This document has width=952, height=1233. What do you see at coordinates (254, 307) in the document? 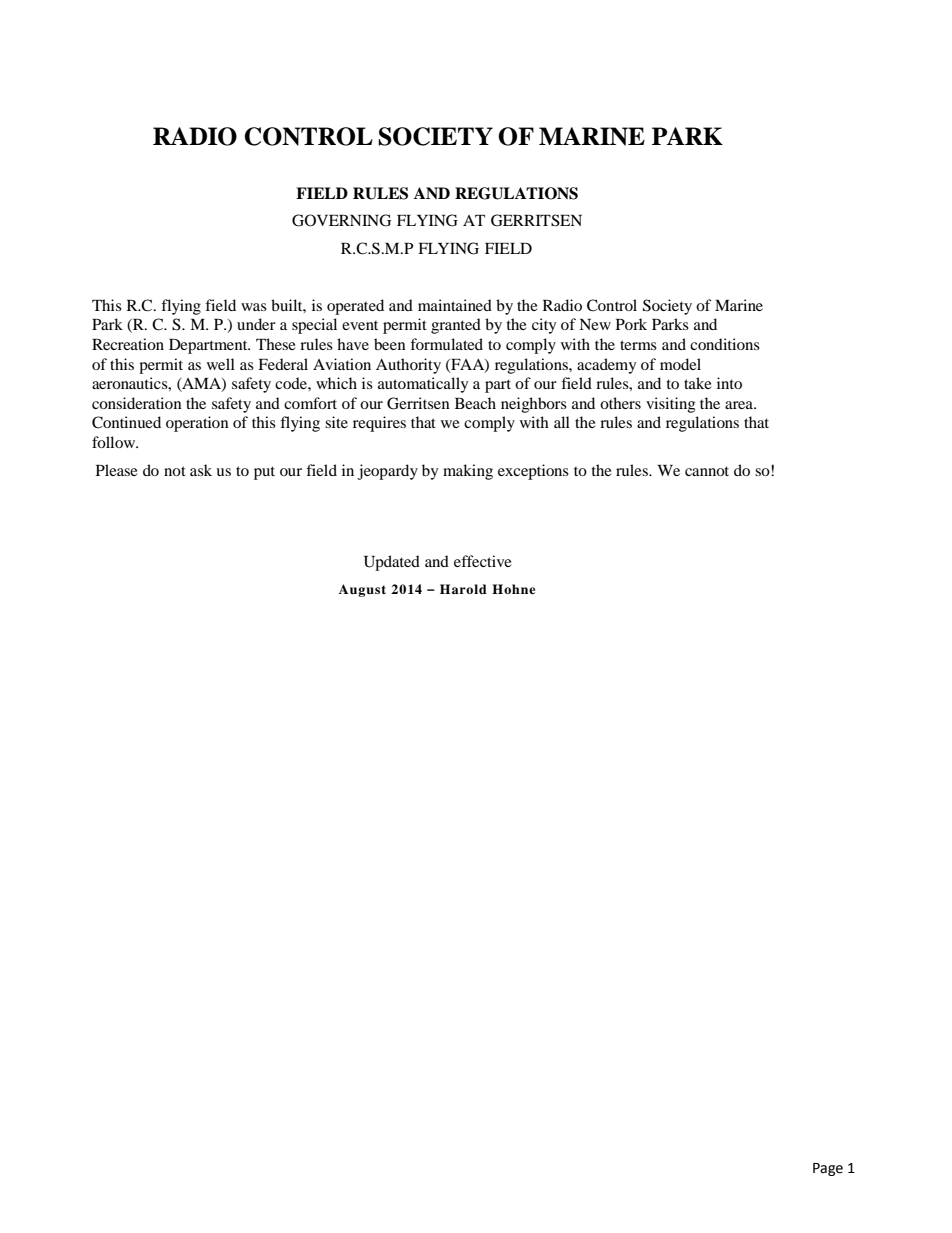
I see `was` at bounding box center [254, 307].
